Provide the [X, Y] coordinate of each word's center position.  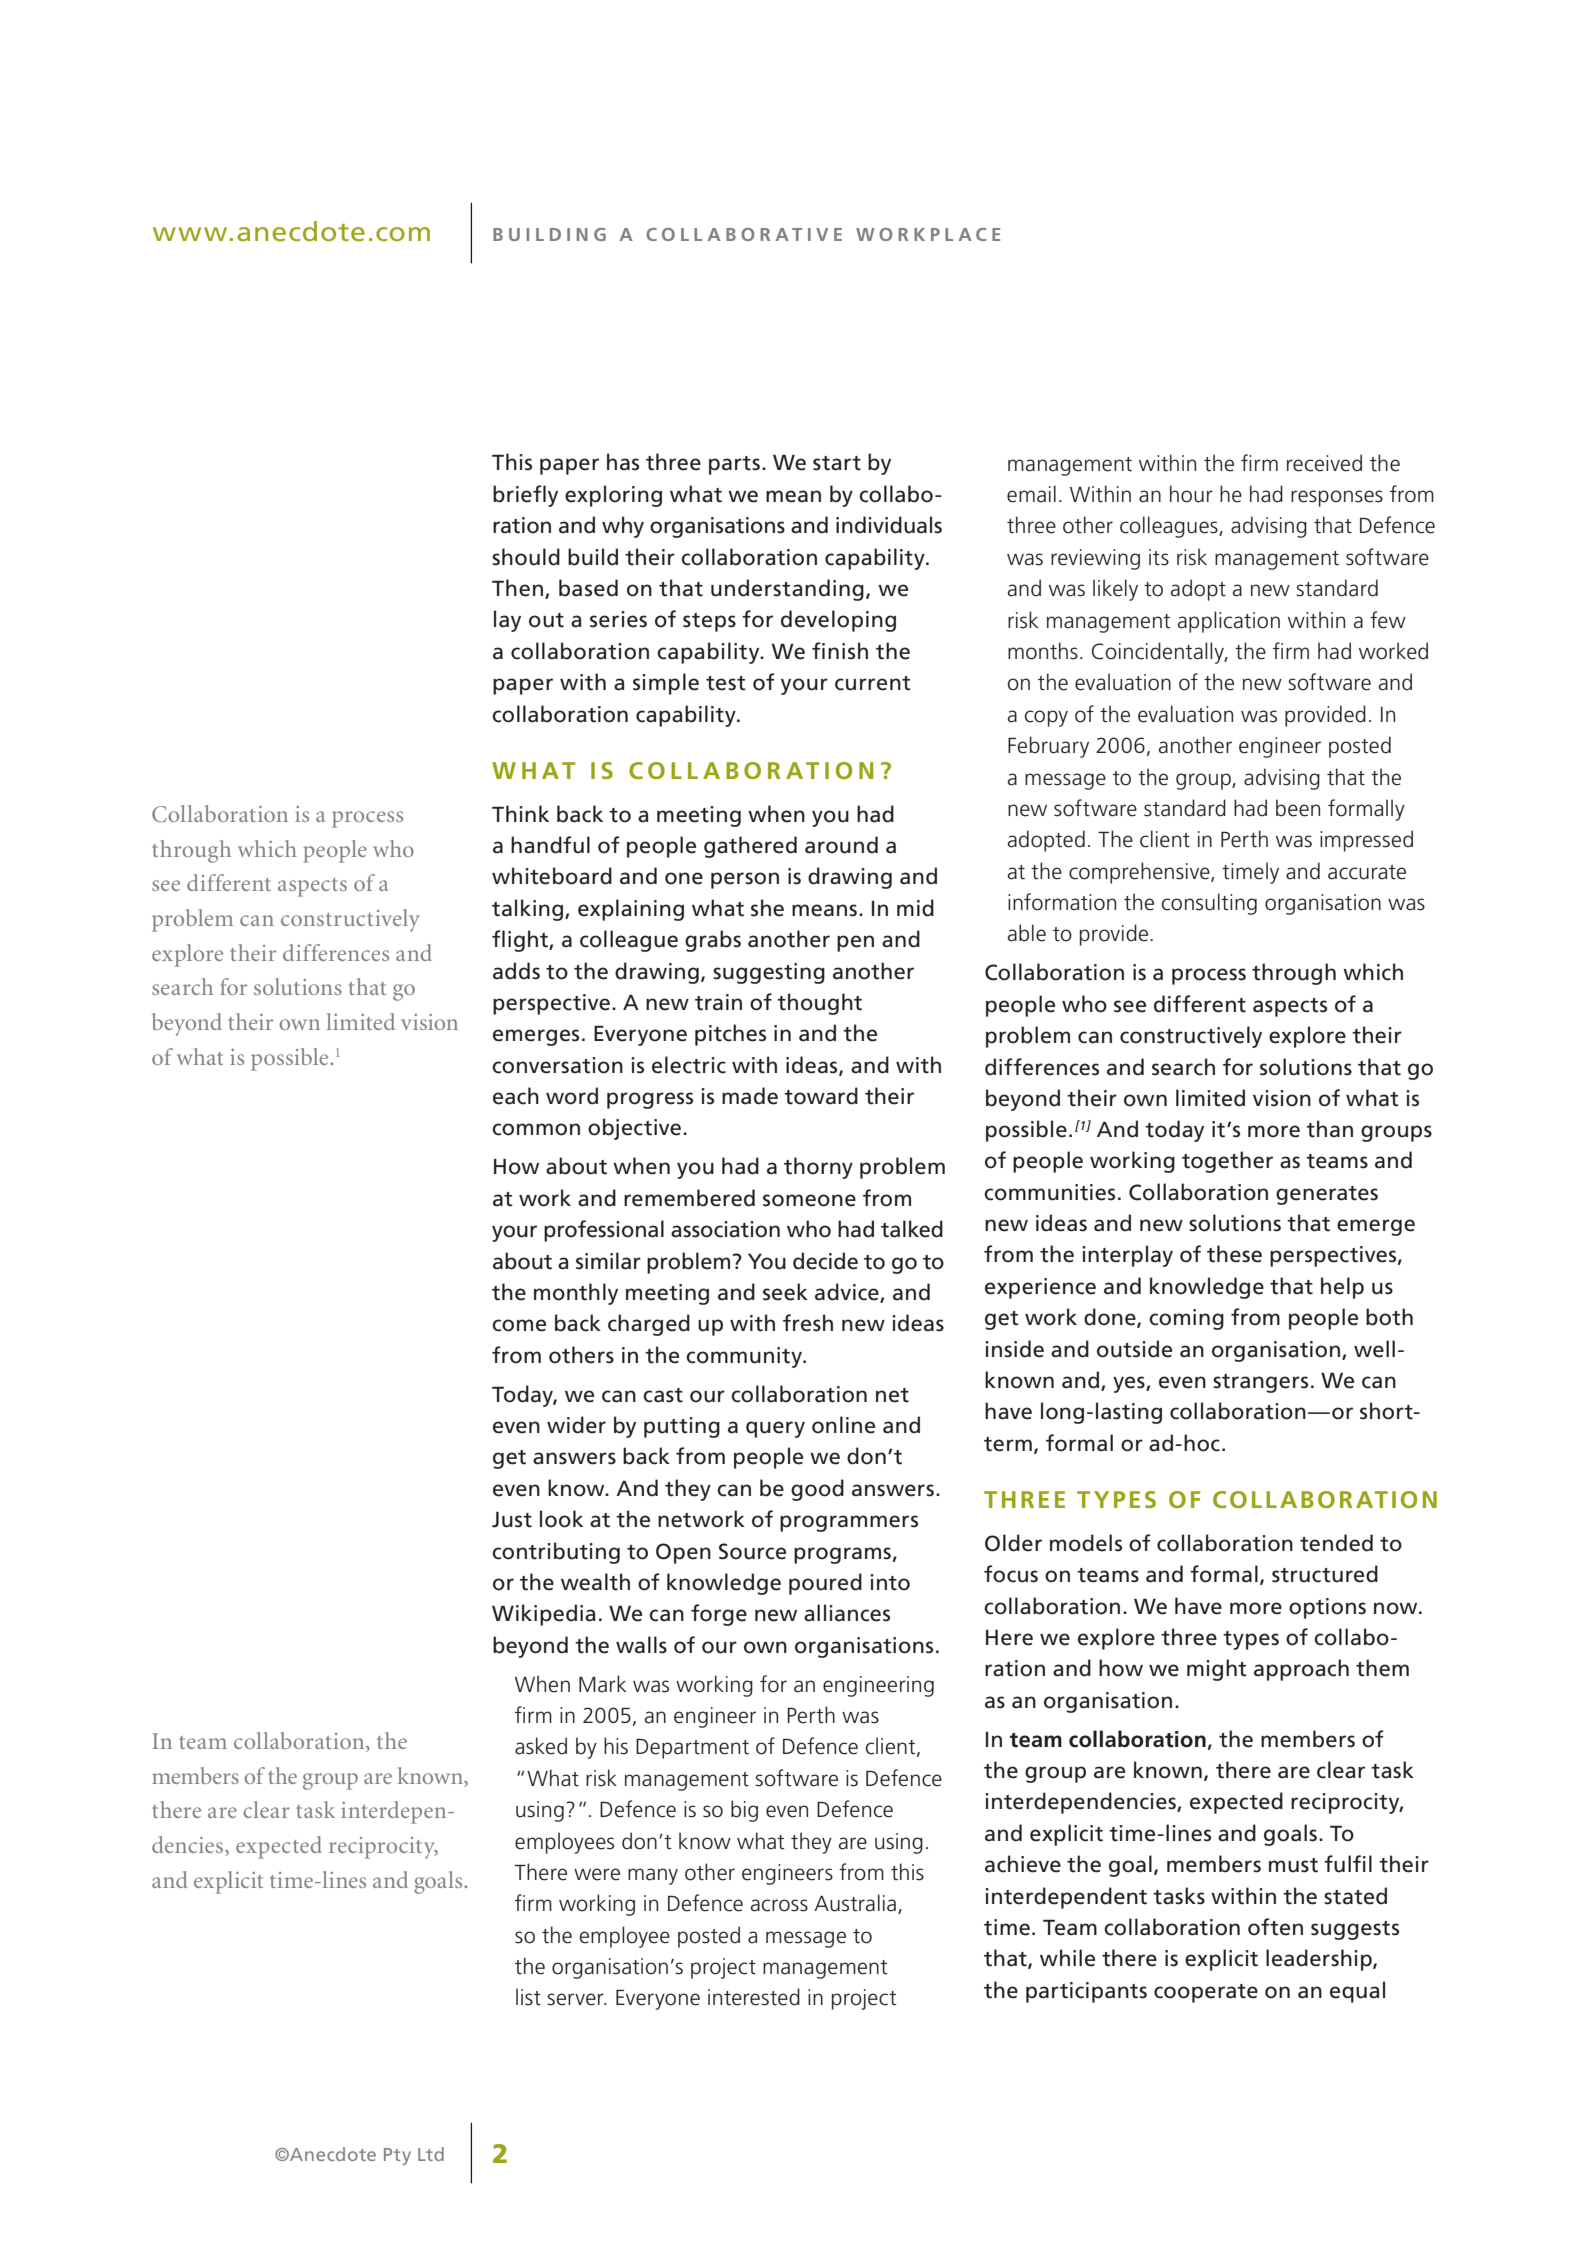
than [1329, 1129]
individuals [889, 525]
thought [819, 1004]
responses [1337, 498]
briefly [525, 496]
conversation [557, 1065]
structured [1325, 1574]
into [890, 1582]
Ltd [431, 2154]
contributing [556, 1553]
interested [754, 1997]
